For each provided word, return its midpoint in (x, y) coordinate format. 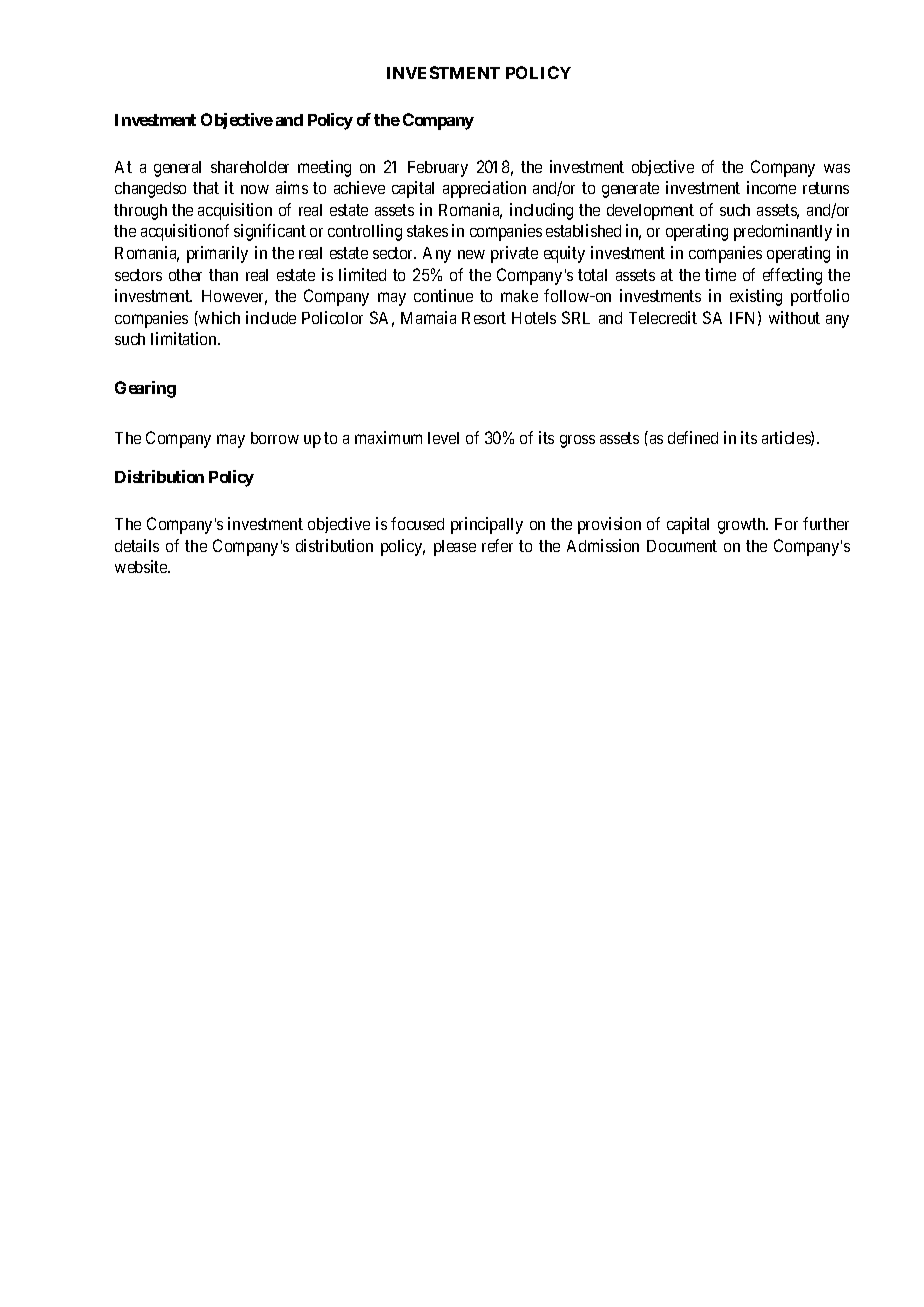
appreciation (484, 189)
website (142, 566)
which (218, 317)
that (206, 188)
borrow (275, 438)
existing (756, 297)
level (443, 438)
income (771, 187)
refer (497, 545)
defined (693, 437)
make (519, 296)
